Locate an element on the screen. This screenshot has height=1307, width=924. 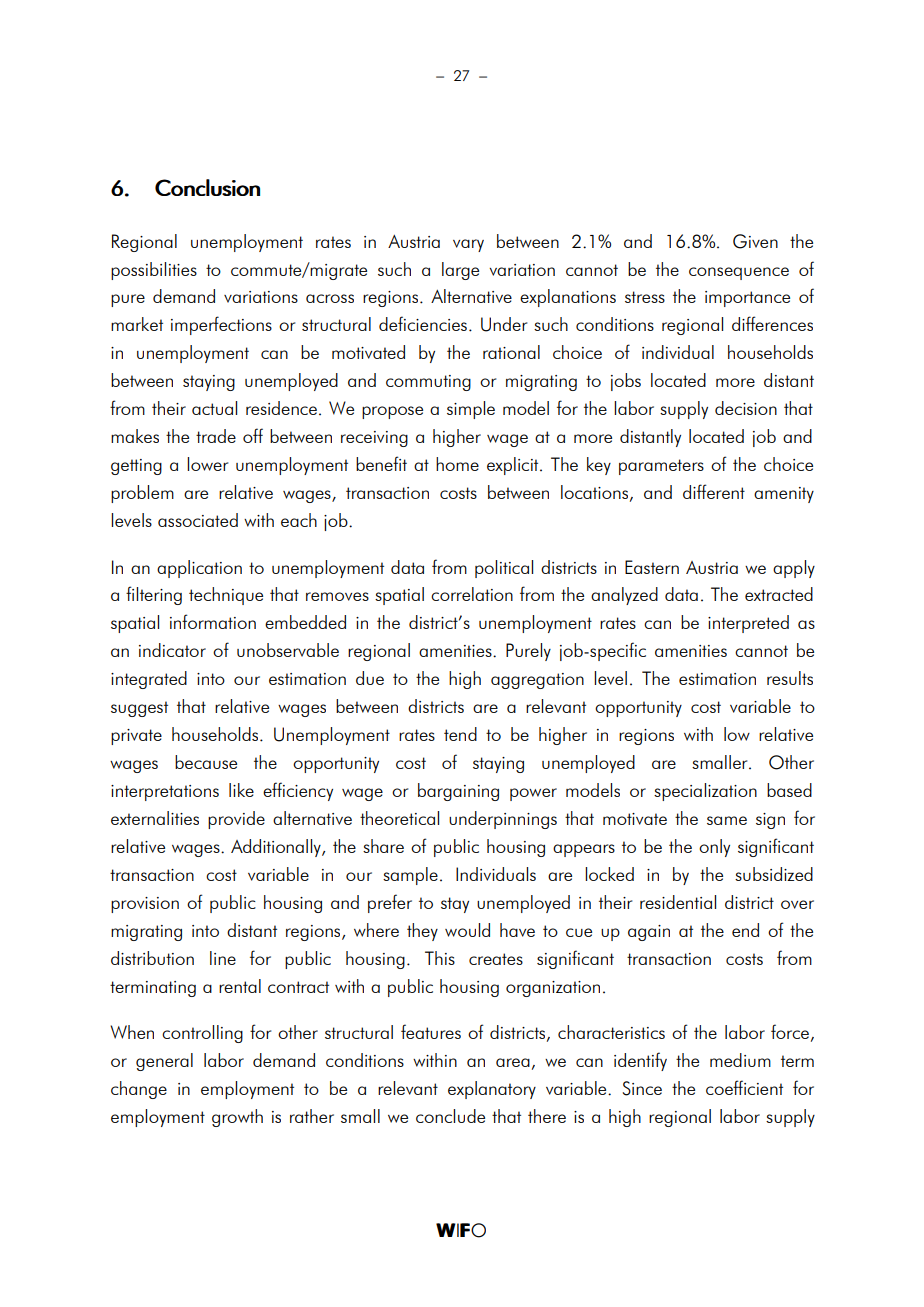
provide is located at coordinates (236, 820).
